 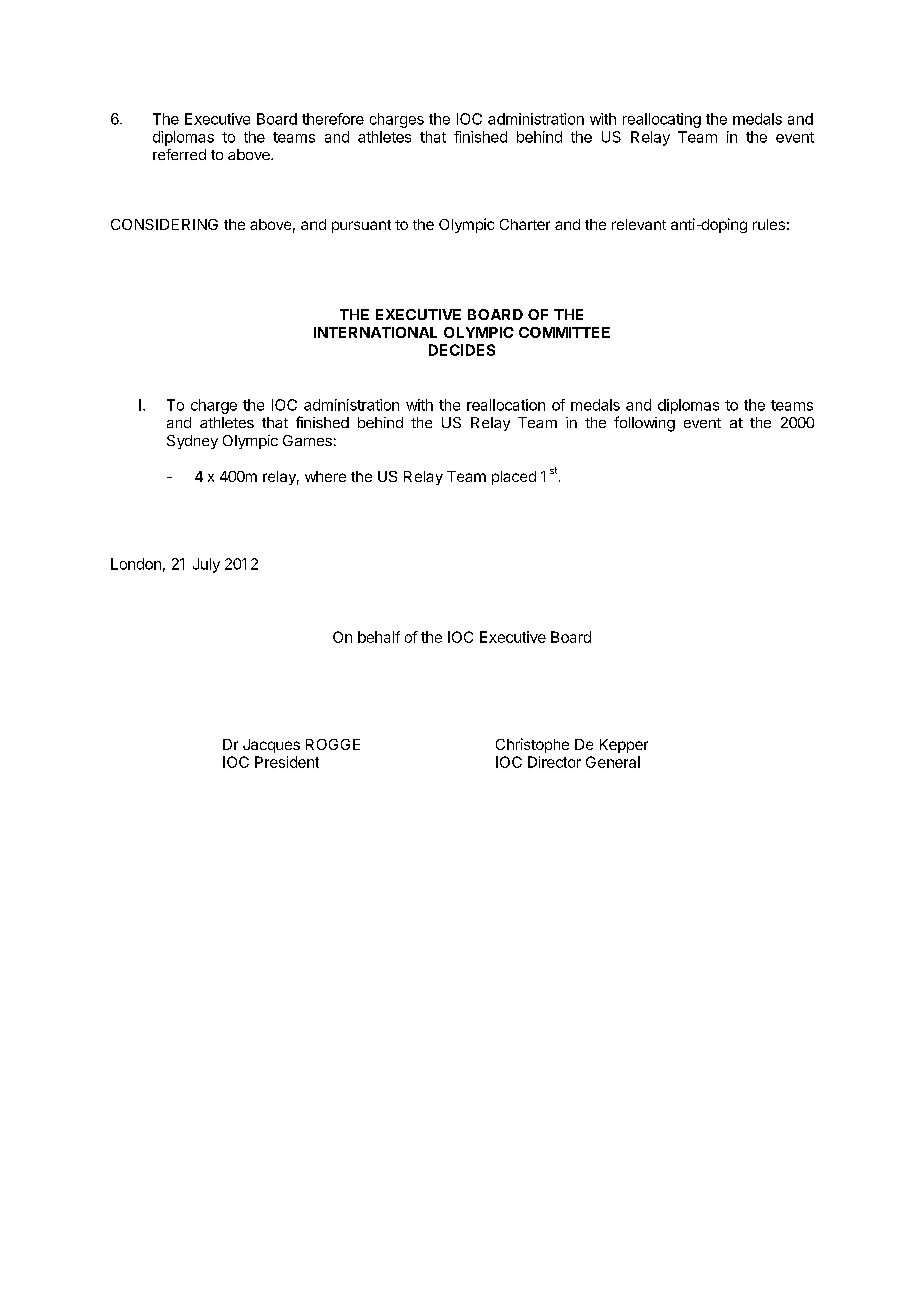 What do you see at coordinates (206, 565) in the document?
I see `July` at bounding box center [206, 565].
